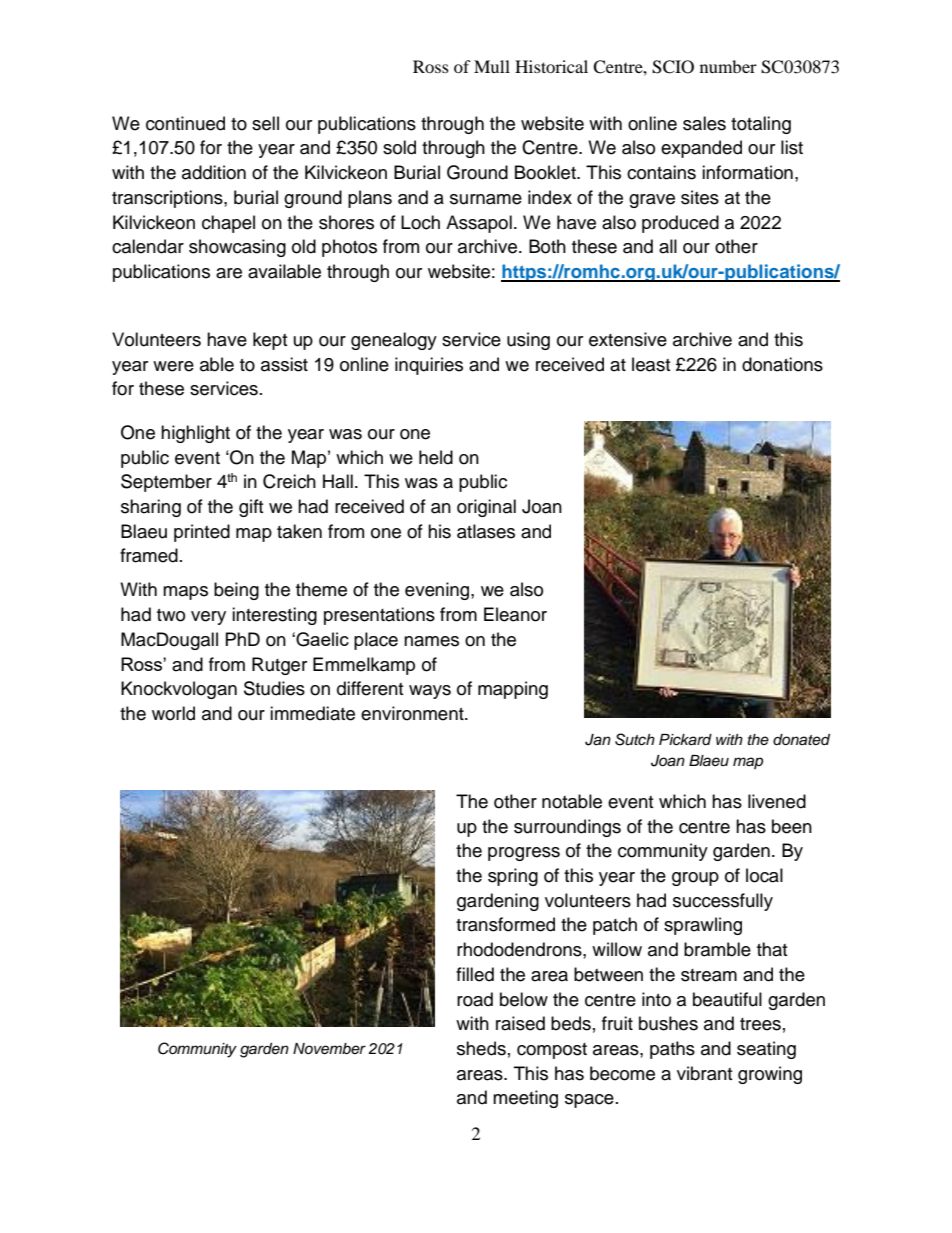 The width and height of the screenshot is (952, 1233). I want to click on evening, so click(438, 591).
